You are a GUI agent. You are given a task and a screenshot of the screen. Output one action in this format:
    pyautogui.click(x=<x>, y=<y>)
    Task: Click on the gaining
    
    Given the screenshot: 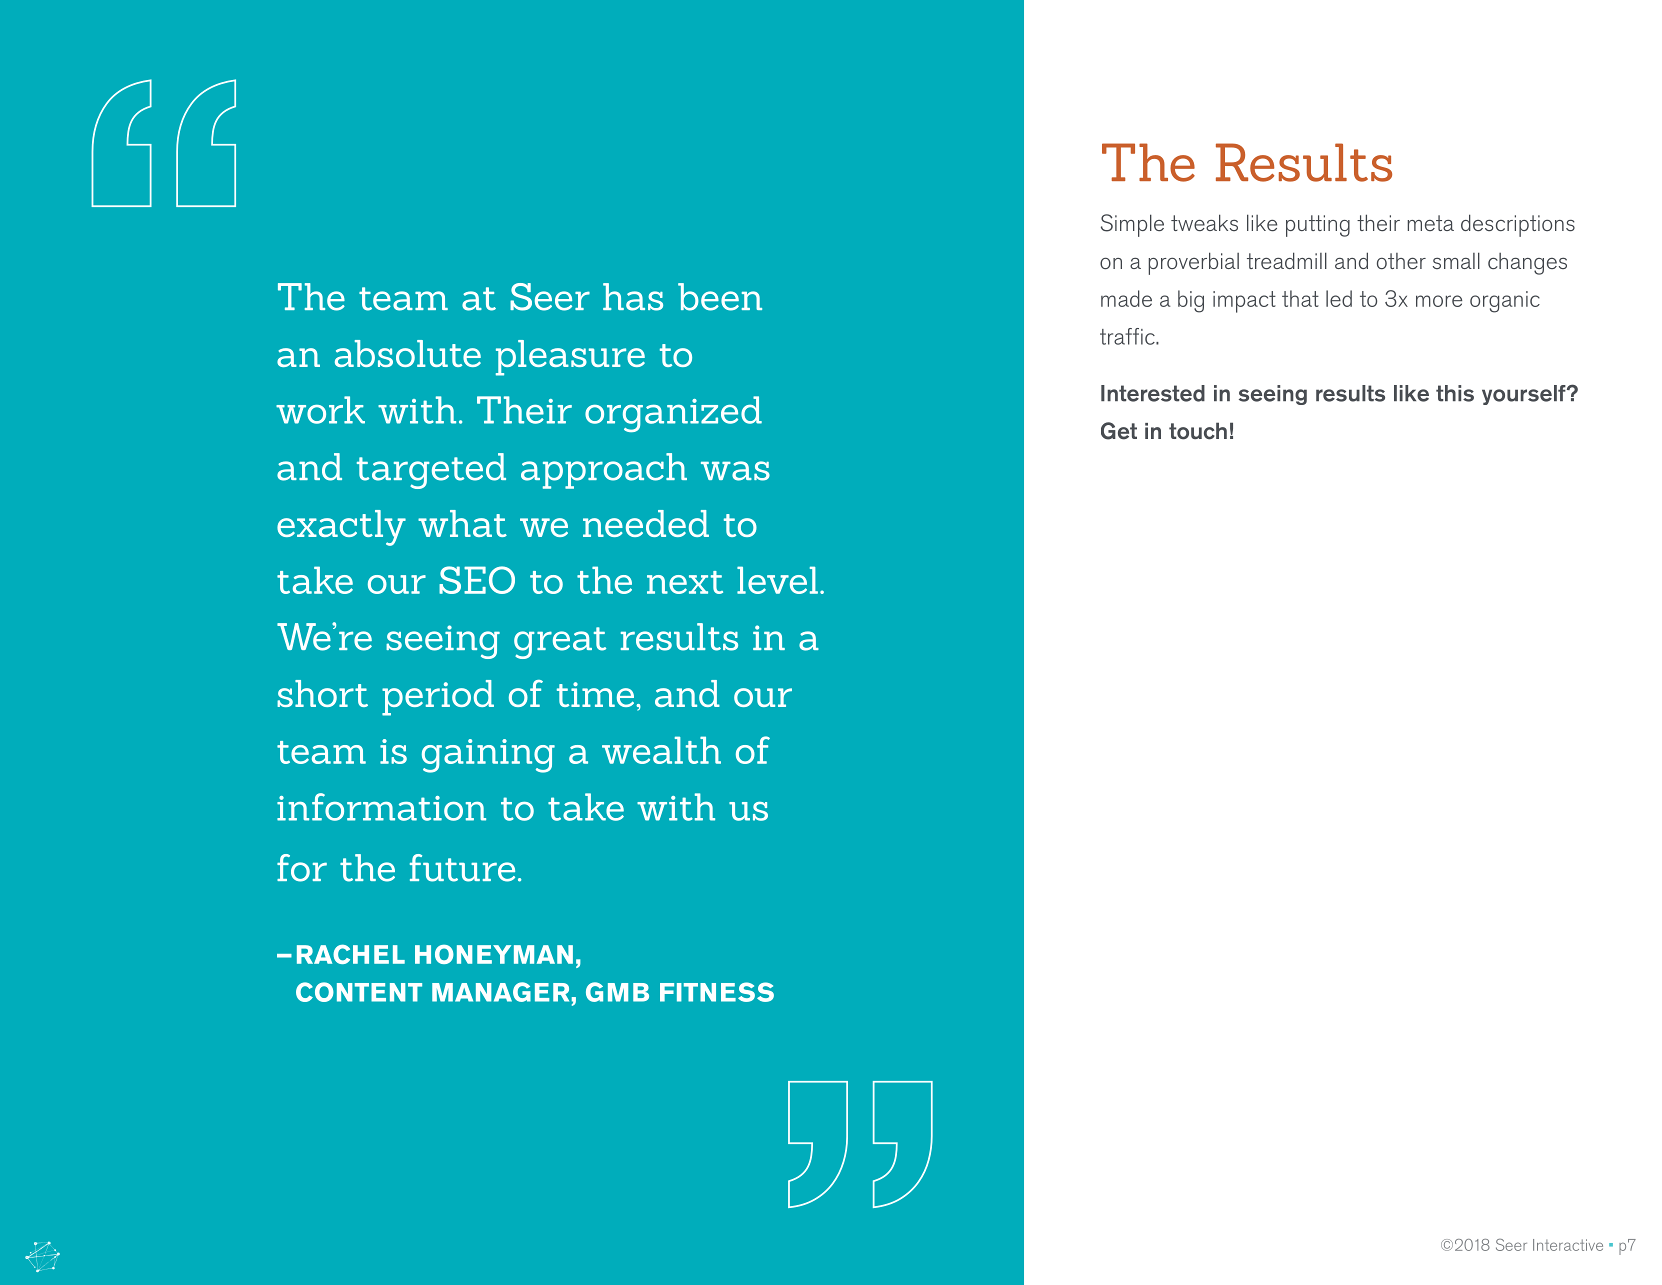 What is the action you would take?
    pyautogui.click(x=488, y=756)
